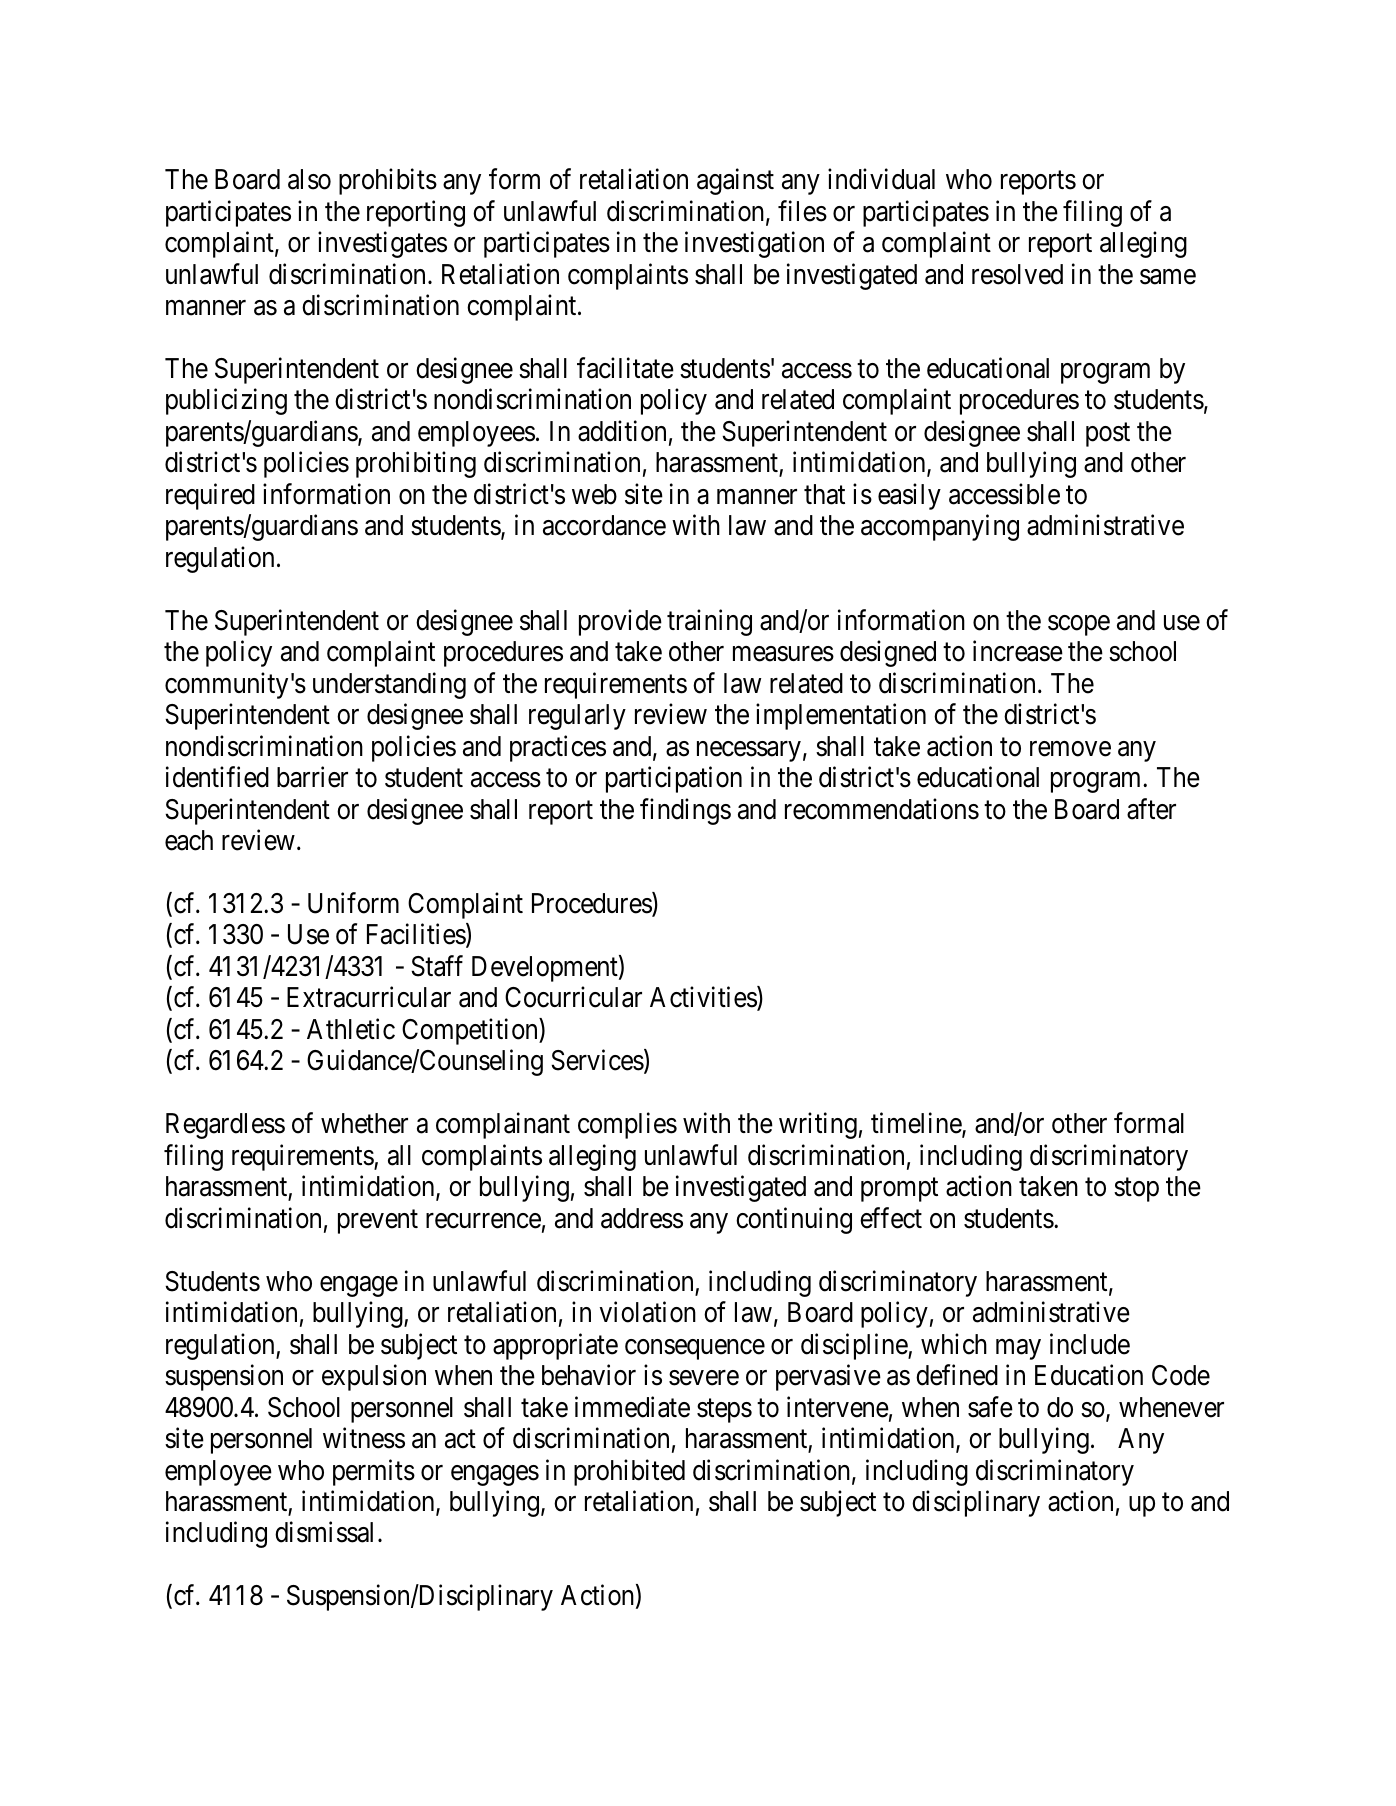  I want to click on also, so click(309, 179).
